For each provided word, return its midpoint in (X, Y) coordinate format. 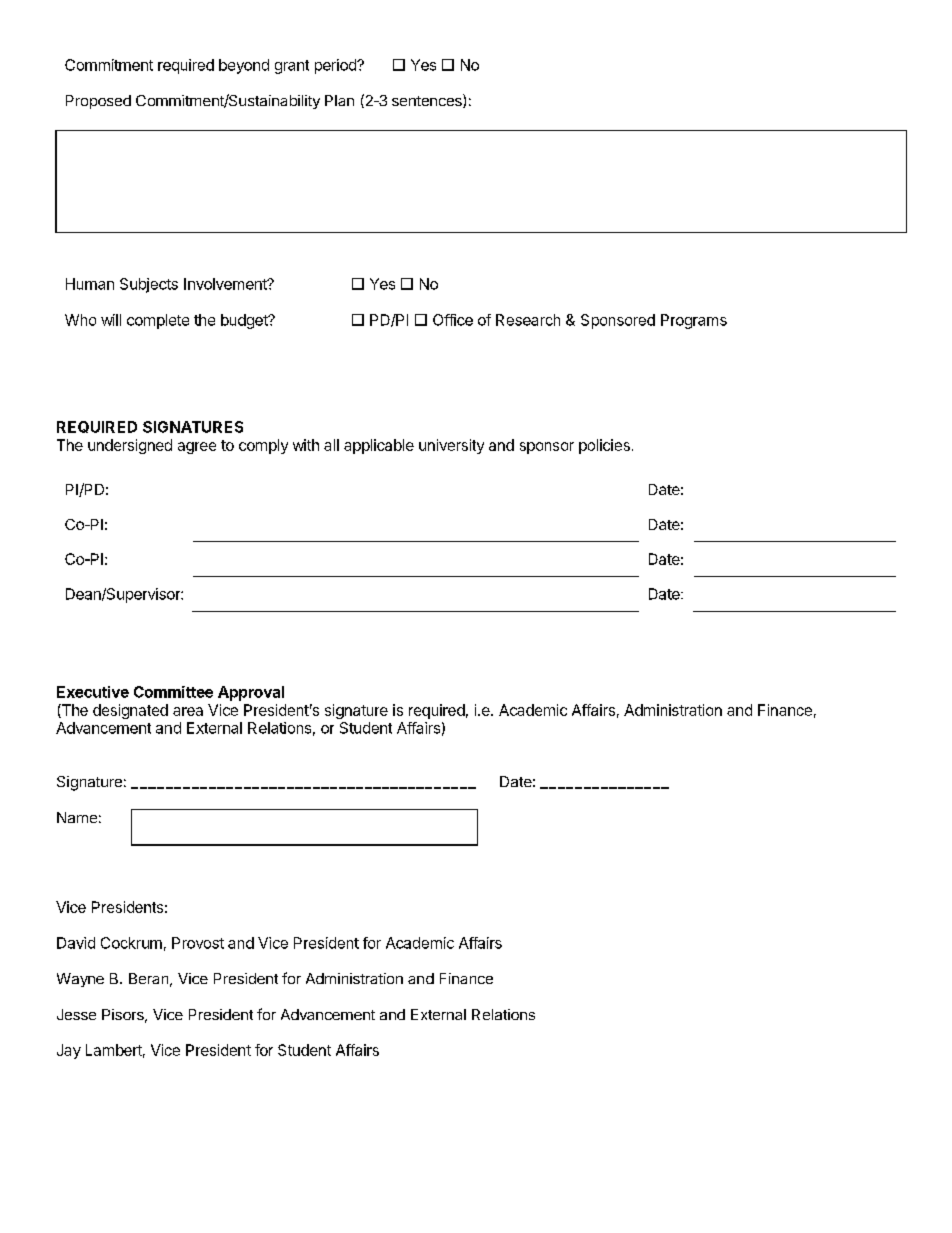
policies (604, 446)
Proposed (98, 102)
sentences (428, 101)
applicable (379, 446)
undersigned (130, 446)
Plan (339, 100)
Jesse (76, 1014)
